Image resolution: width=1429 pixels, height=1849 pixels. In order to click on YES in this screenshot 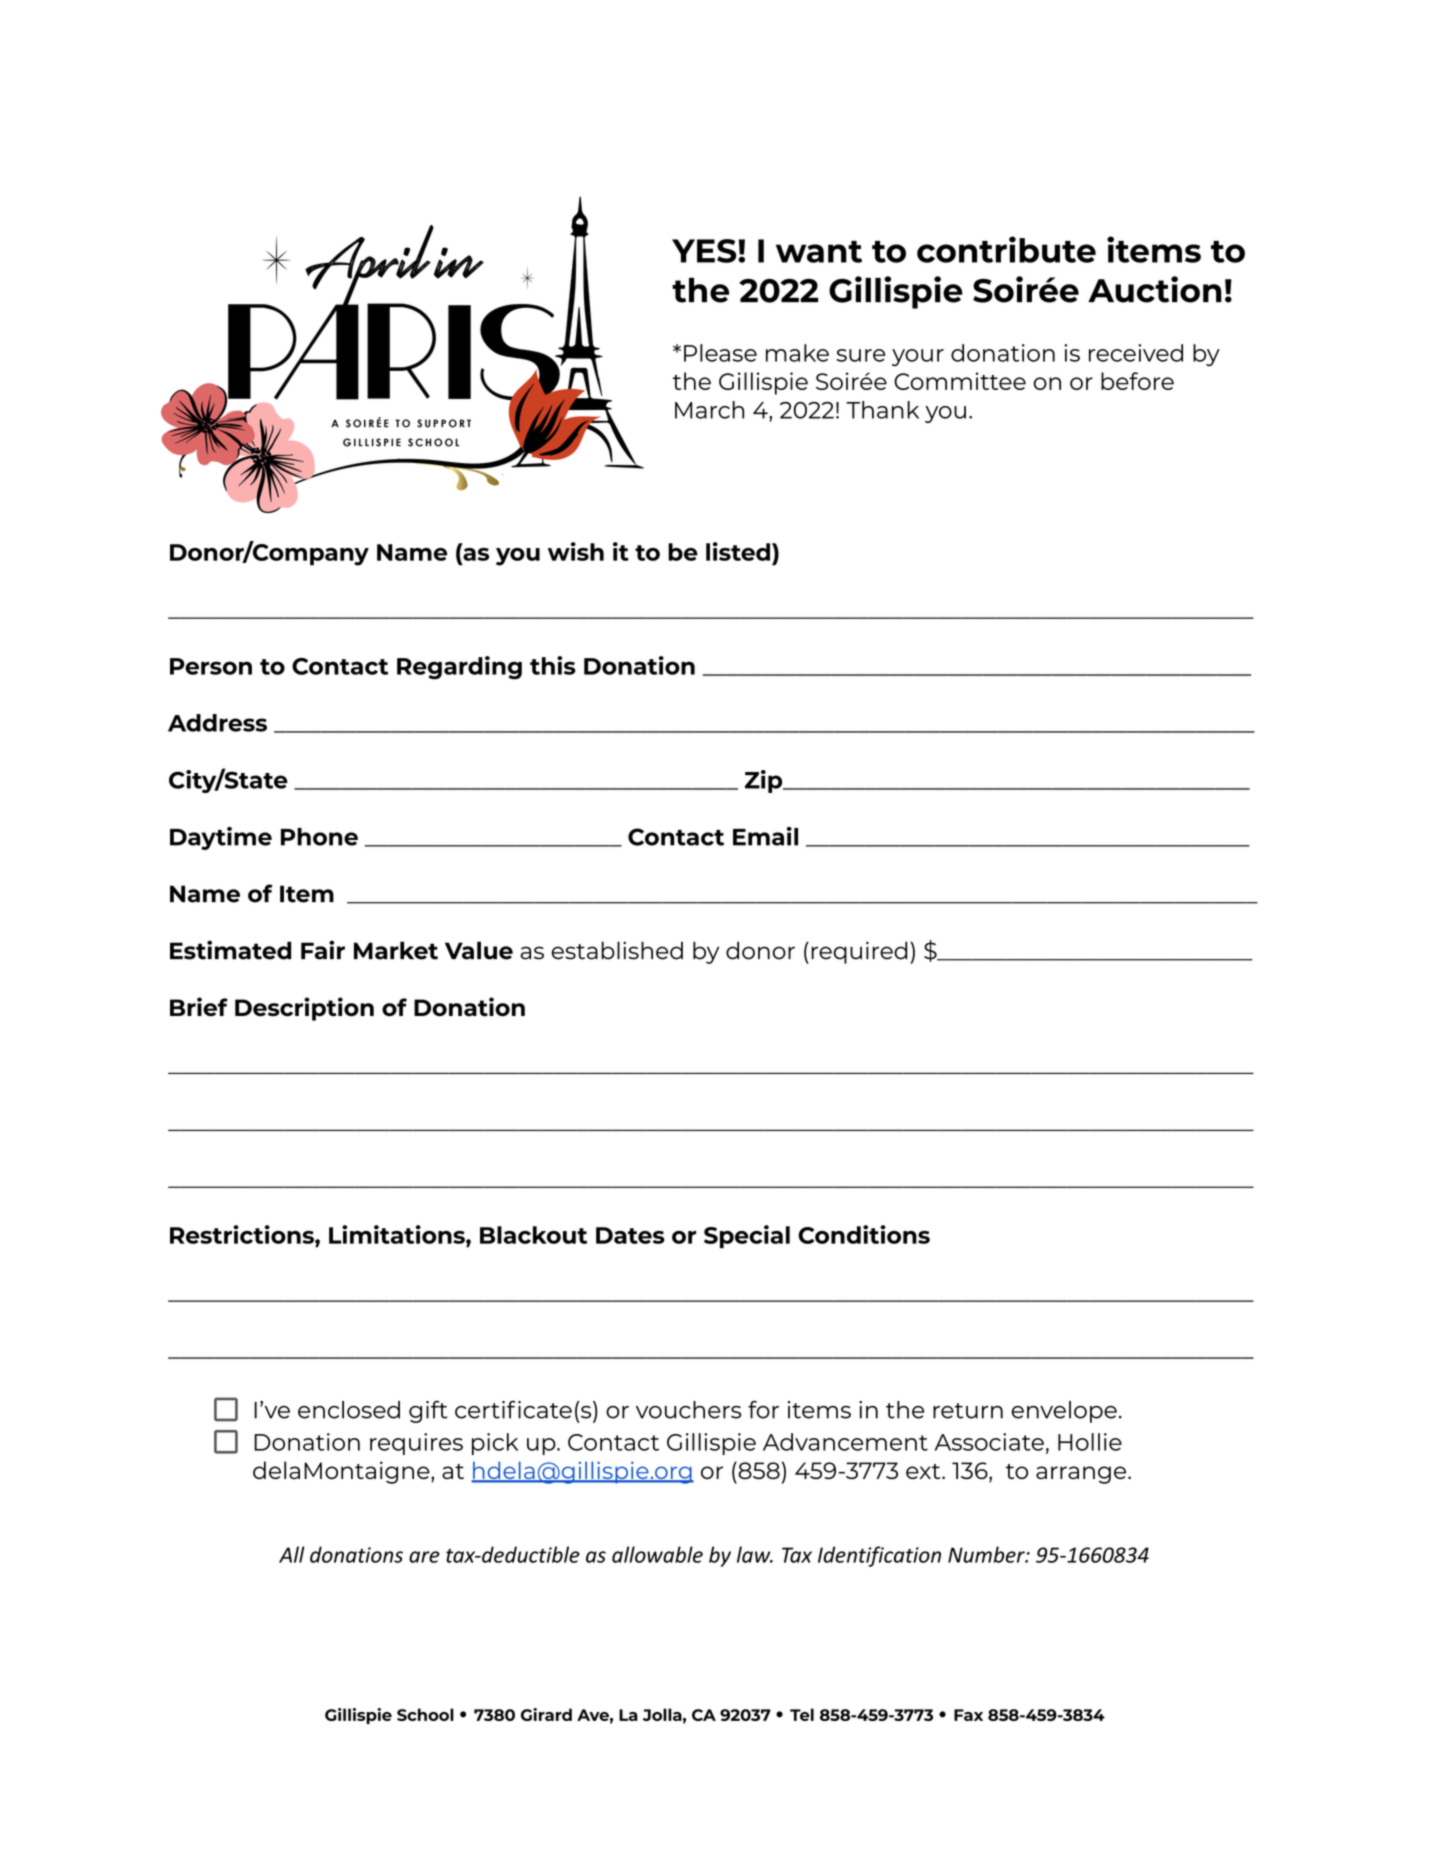, I will do `click(705, 251)`.
